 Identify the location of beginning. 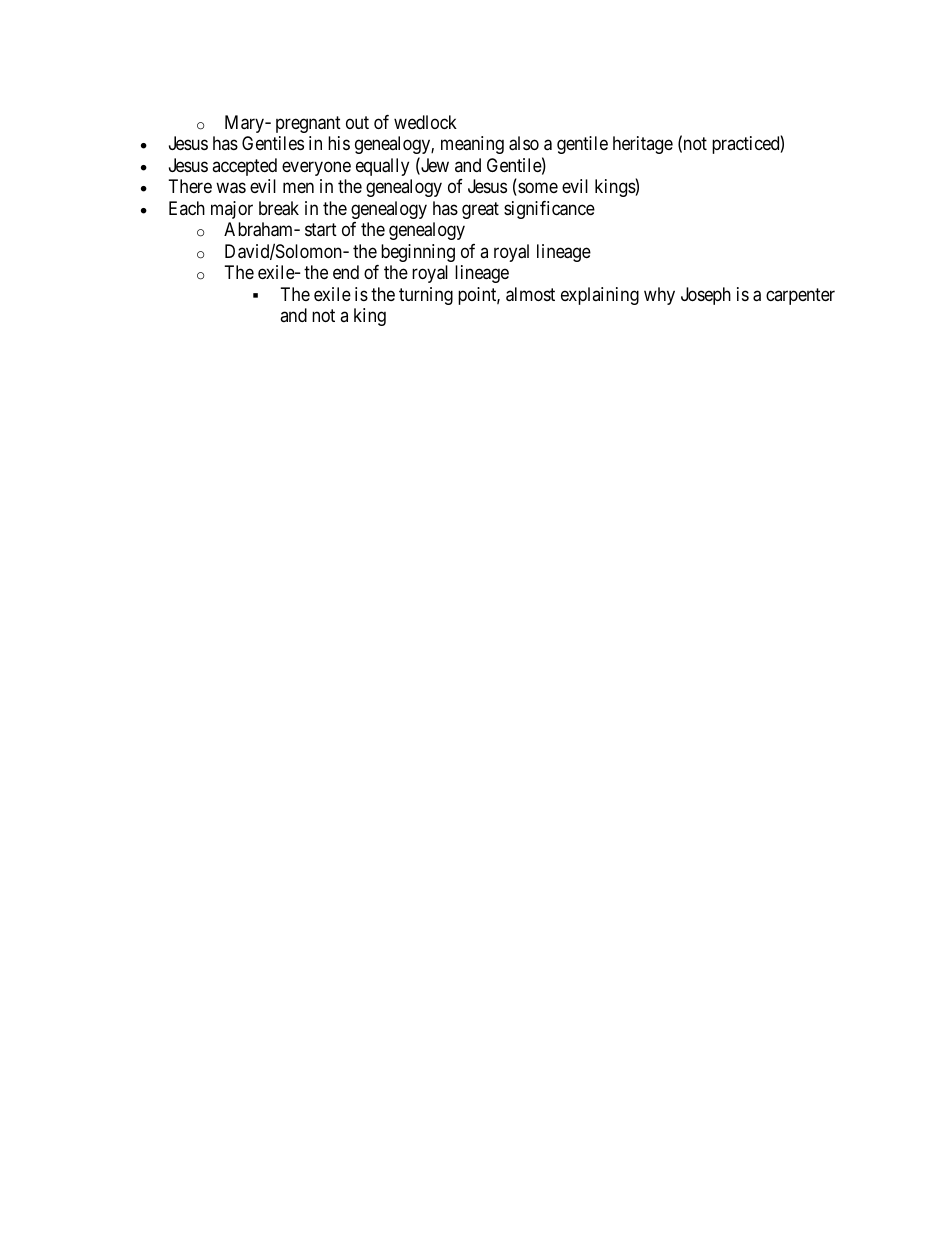
(418, 253).
